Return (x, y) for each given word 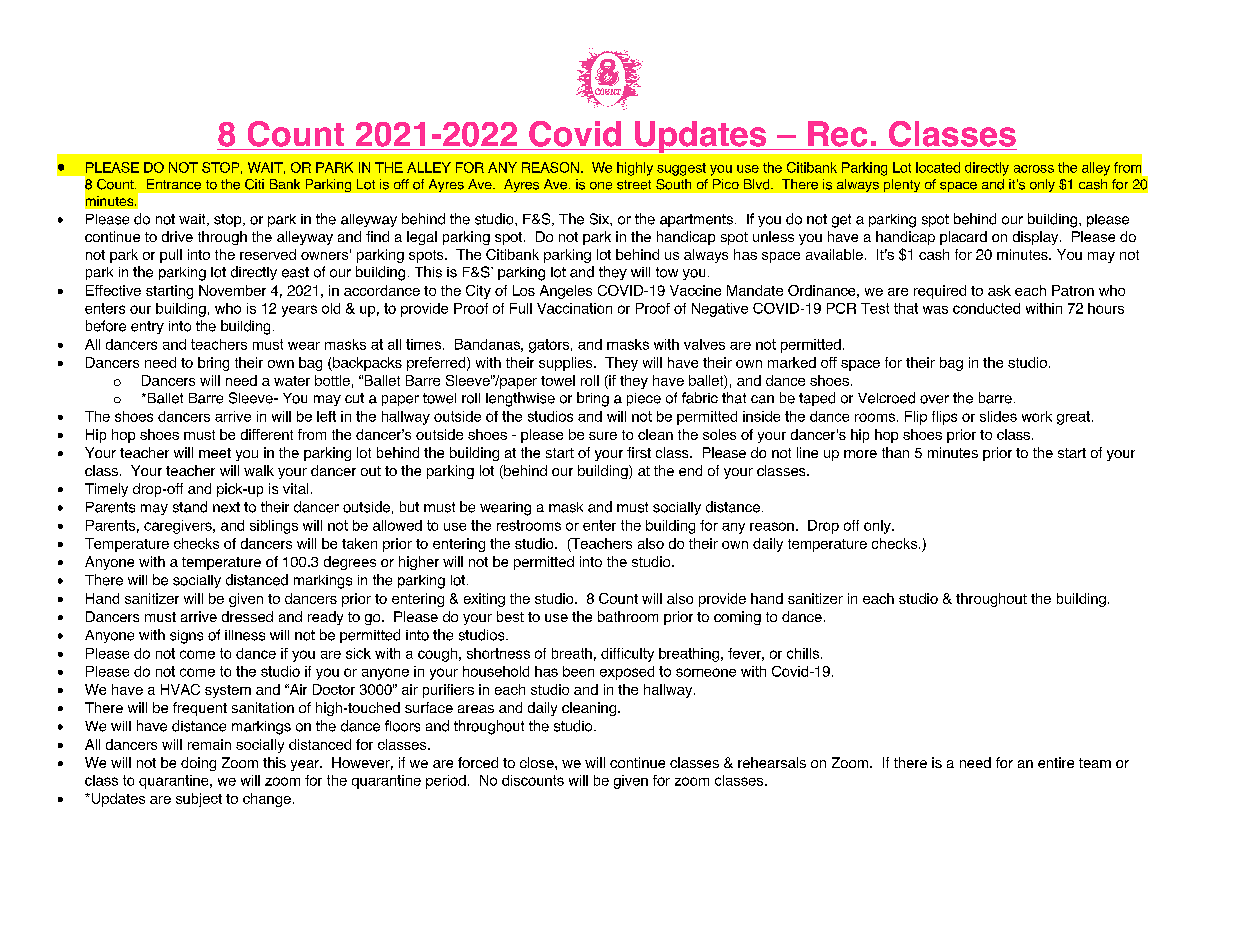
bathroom (628, 616)
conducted (986, 308)
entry (147, 327)
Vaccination (574, 308)
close (538, 762)
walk (259, 470)
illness (245, 635)
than (895, 452)
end (690, 470)
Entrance (174, 184)
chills (803, 653)
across (1034, 169)
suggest (681, 169)
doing (198, 764)
